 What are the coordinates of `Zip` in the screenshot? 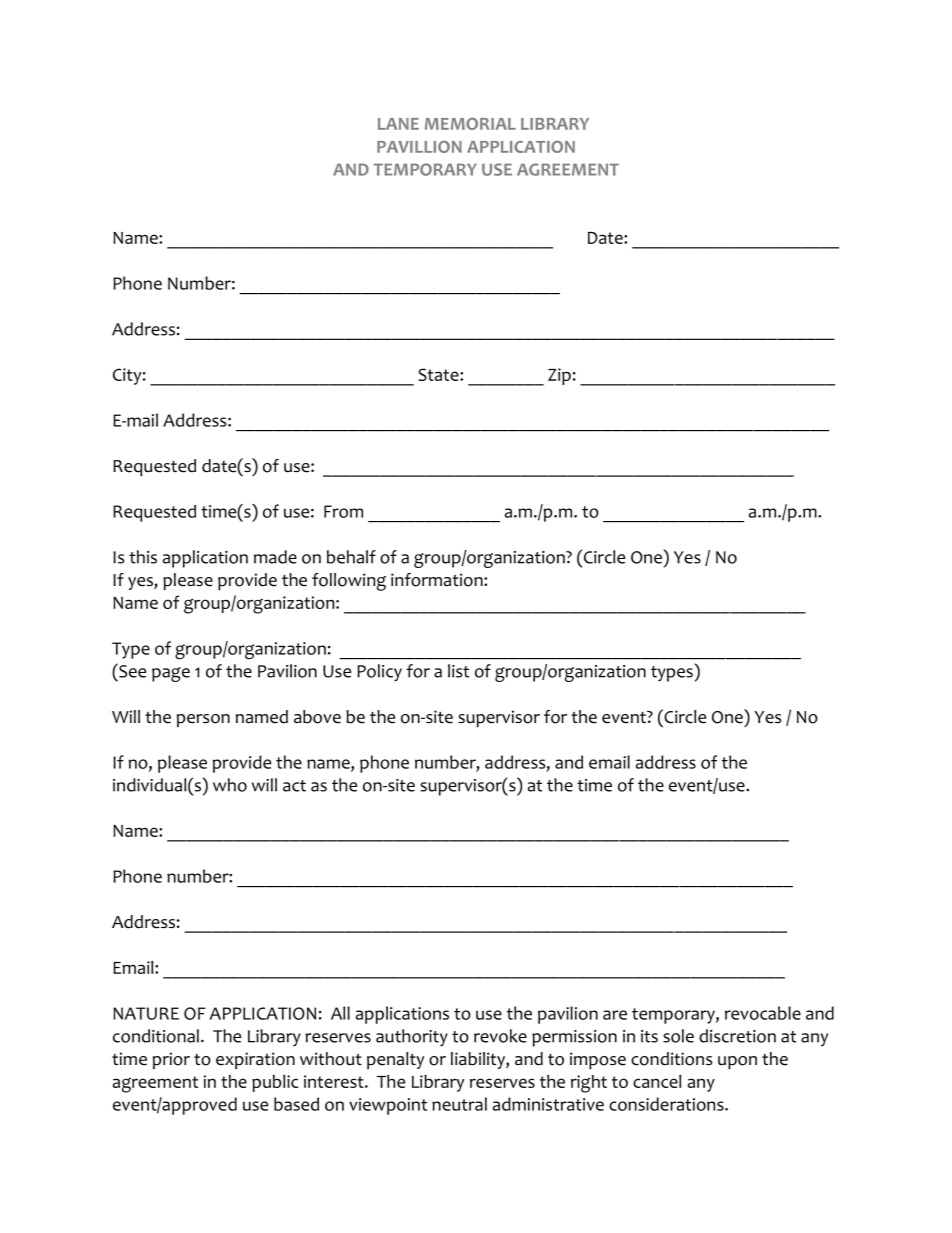 It's located at (559, 376).
